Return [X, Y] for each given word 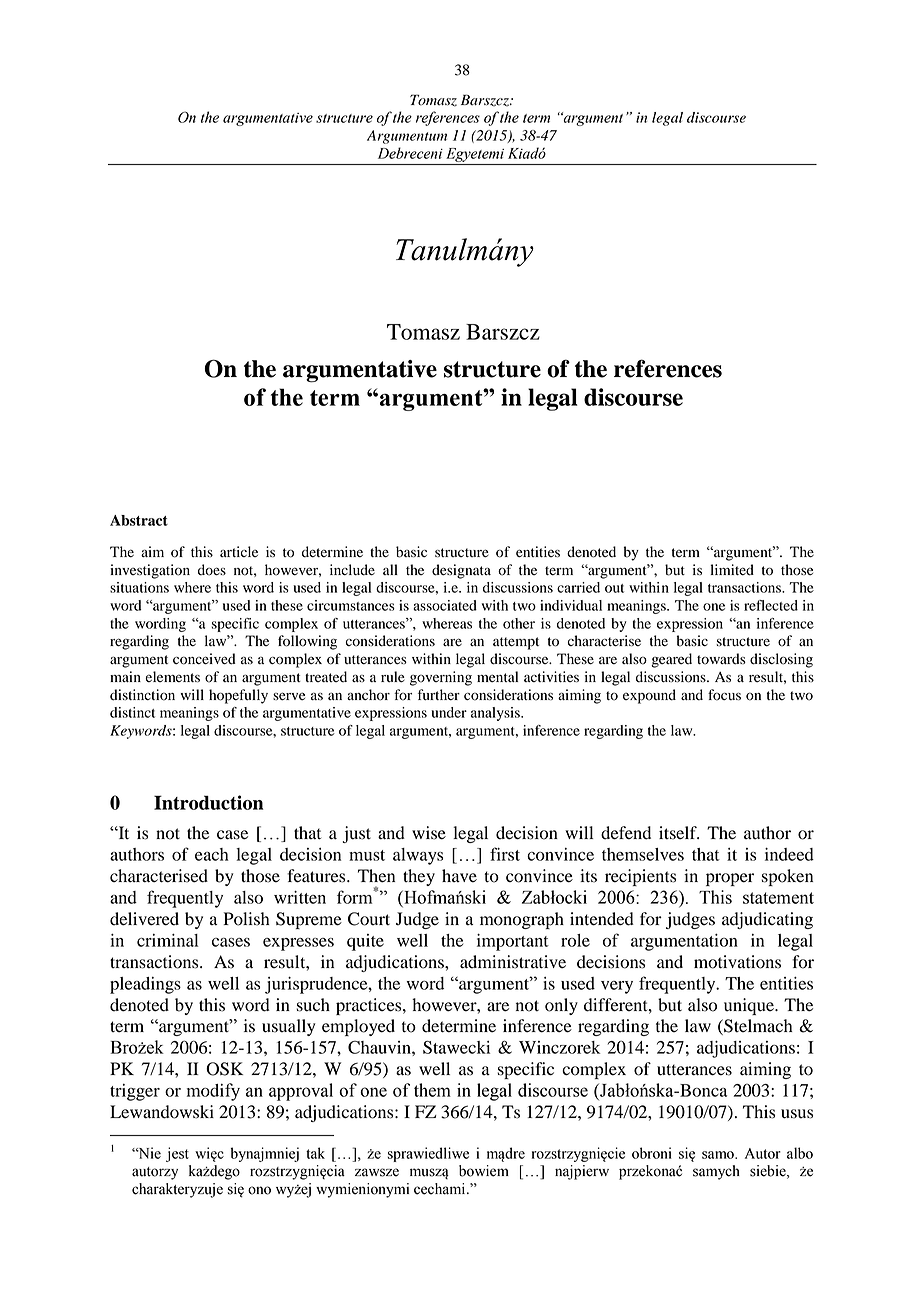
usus [797, 1114]
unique [750, 1006]
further [439, 695]
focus [724, 695]
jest [177, 1154]
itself [679, 833]
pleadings [145, 985]
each [212, 854]
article [239, 551]
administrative [513, 962]
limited [732, 570]
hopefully [238, 696]
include [352, 570]
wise [429, 833]
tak [315, 1153]
